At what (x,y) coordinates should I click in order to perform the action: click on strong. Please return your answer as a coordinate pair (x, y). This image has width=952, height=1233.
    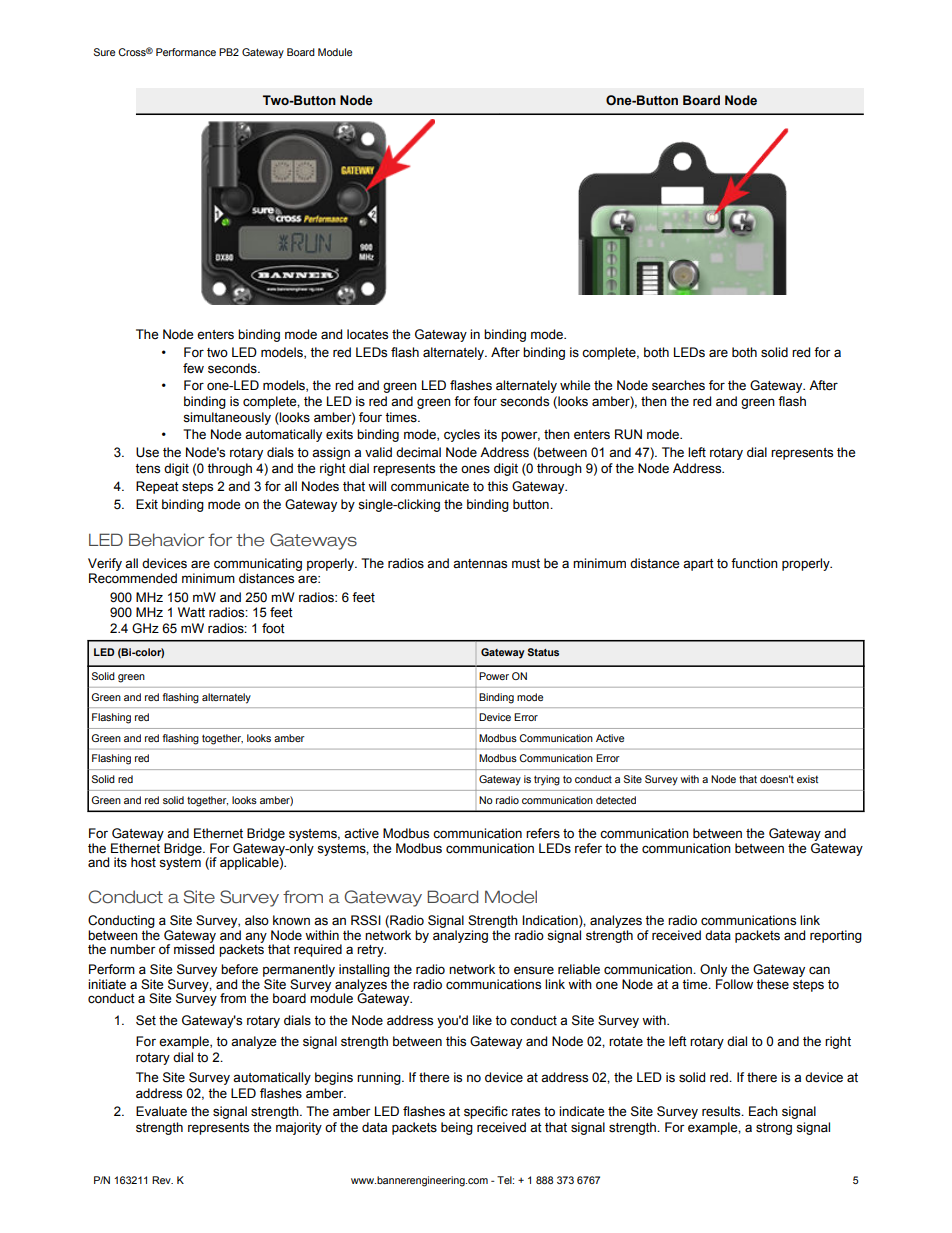
    Looking at the image, I should click on (774, 1129).
